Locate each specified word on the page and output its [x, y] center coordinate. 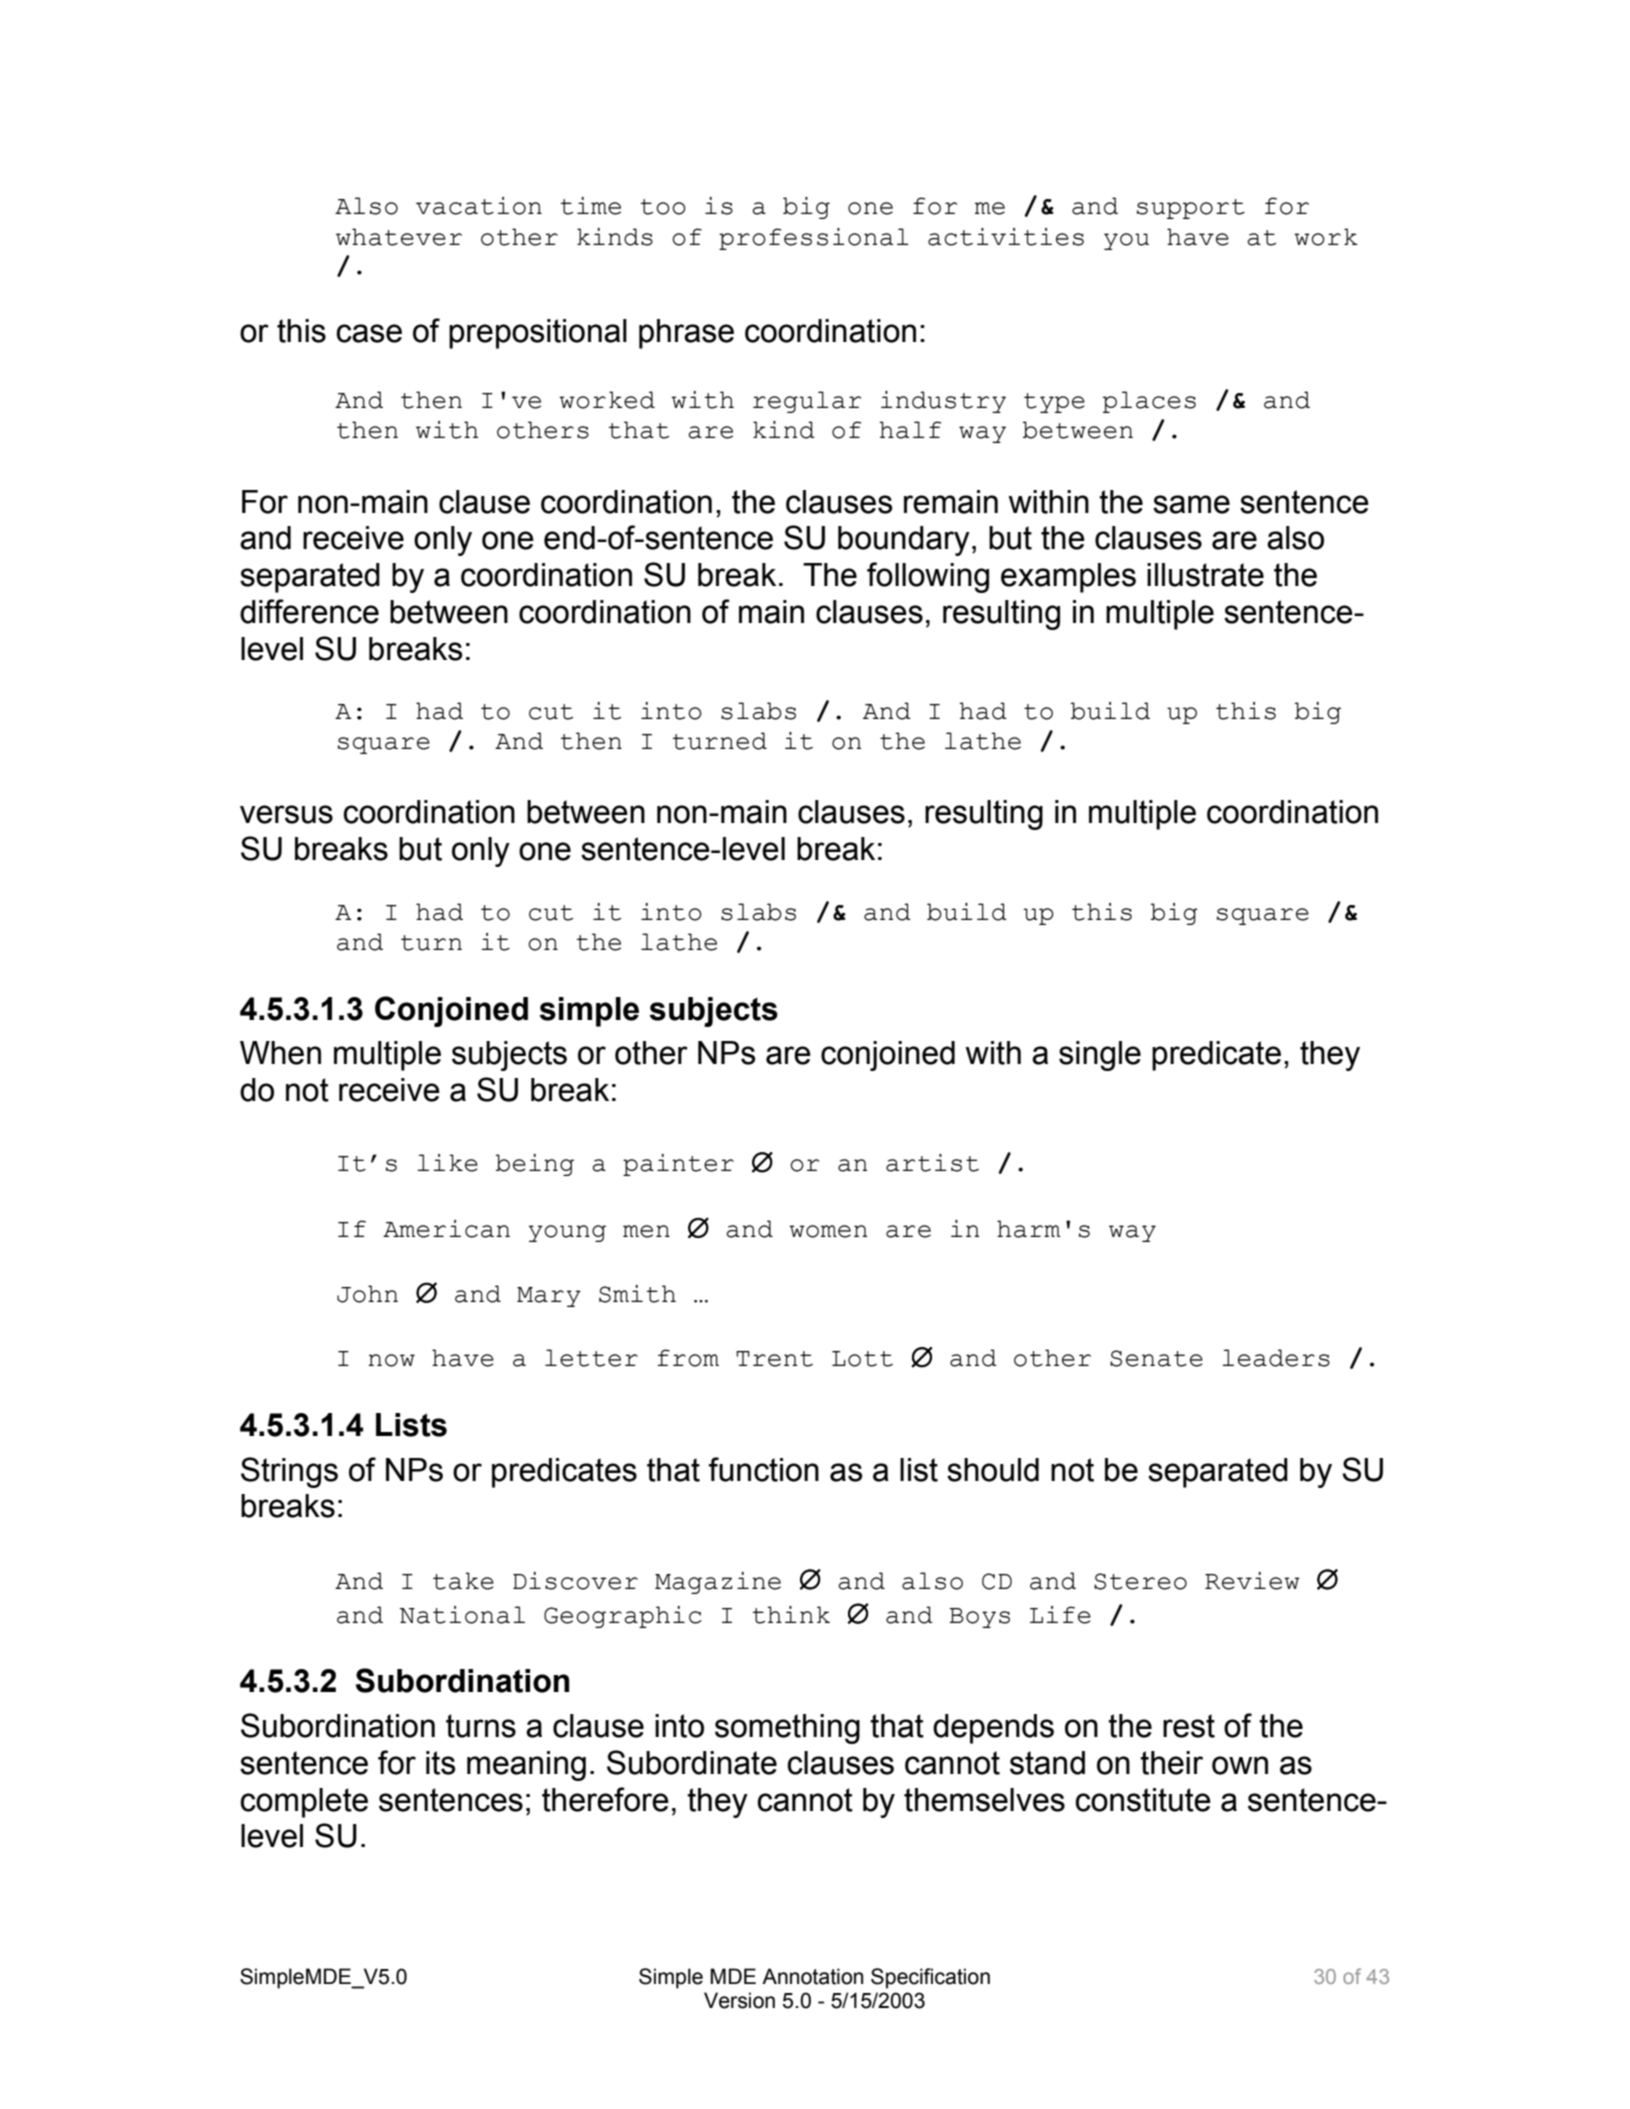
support [1191, 209]
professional [814, 239]
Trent [774, 1359]
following [928, 577]
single [1100, 1056]
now [391, 1360]
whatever [399, 237]
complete [304, 1803]
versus [286, 814]
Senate [1156, 1358]
